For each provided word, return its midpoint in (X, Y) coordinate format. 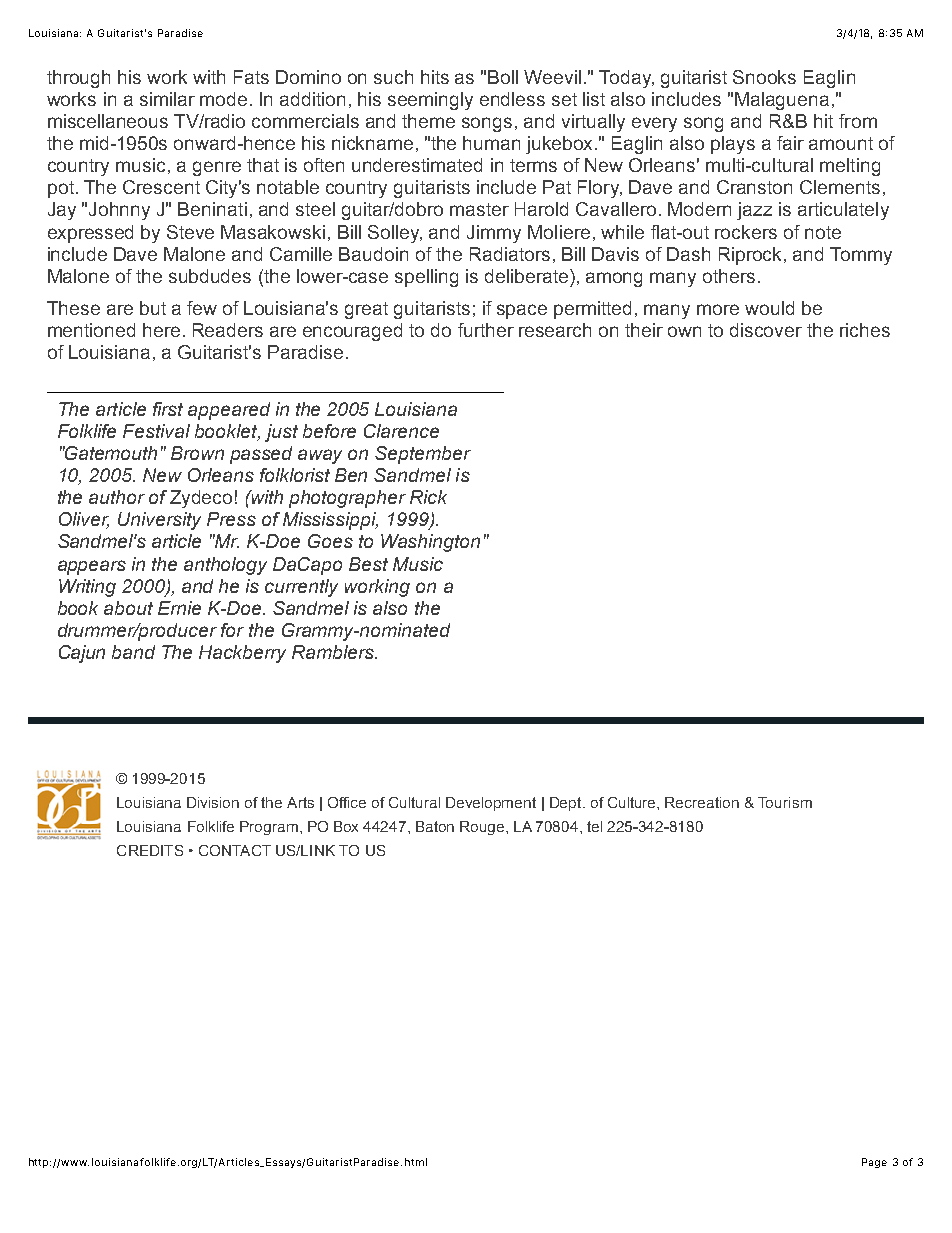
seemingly (430, 101)
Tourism (785, 802)
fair (790, 143)
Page (874, 1163)
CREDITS (150, 850)
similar (167, 99)
